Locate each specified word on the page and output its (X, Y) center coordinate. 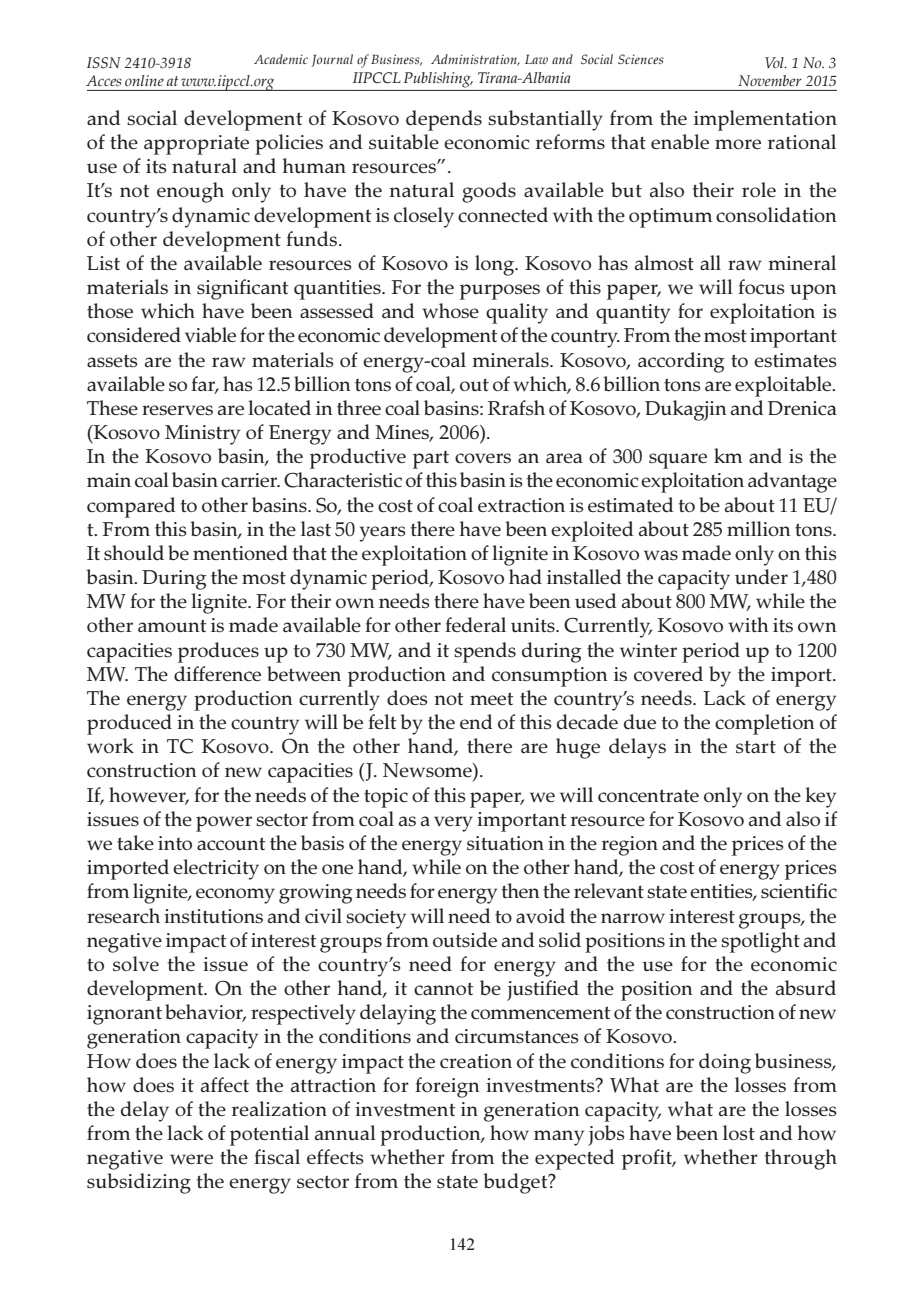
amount (172, 625)
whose (450, 311)
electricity (216, 869)
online (144, 80)
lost (739, 1132)
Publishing (438, 80)
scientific (799, 891)
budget (516, 1183)
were (191, 1159)
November (770, 80)
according (681, 362)
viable (210, 334)
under (761, 576)
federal (475, 624)
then (520, 890)
